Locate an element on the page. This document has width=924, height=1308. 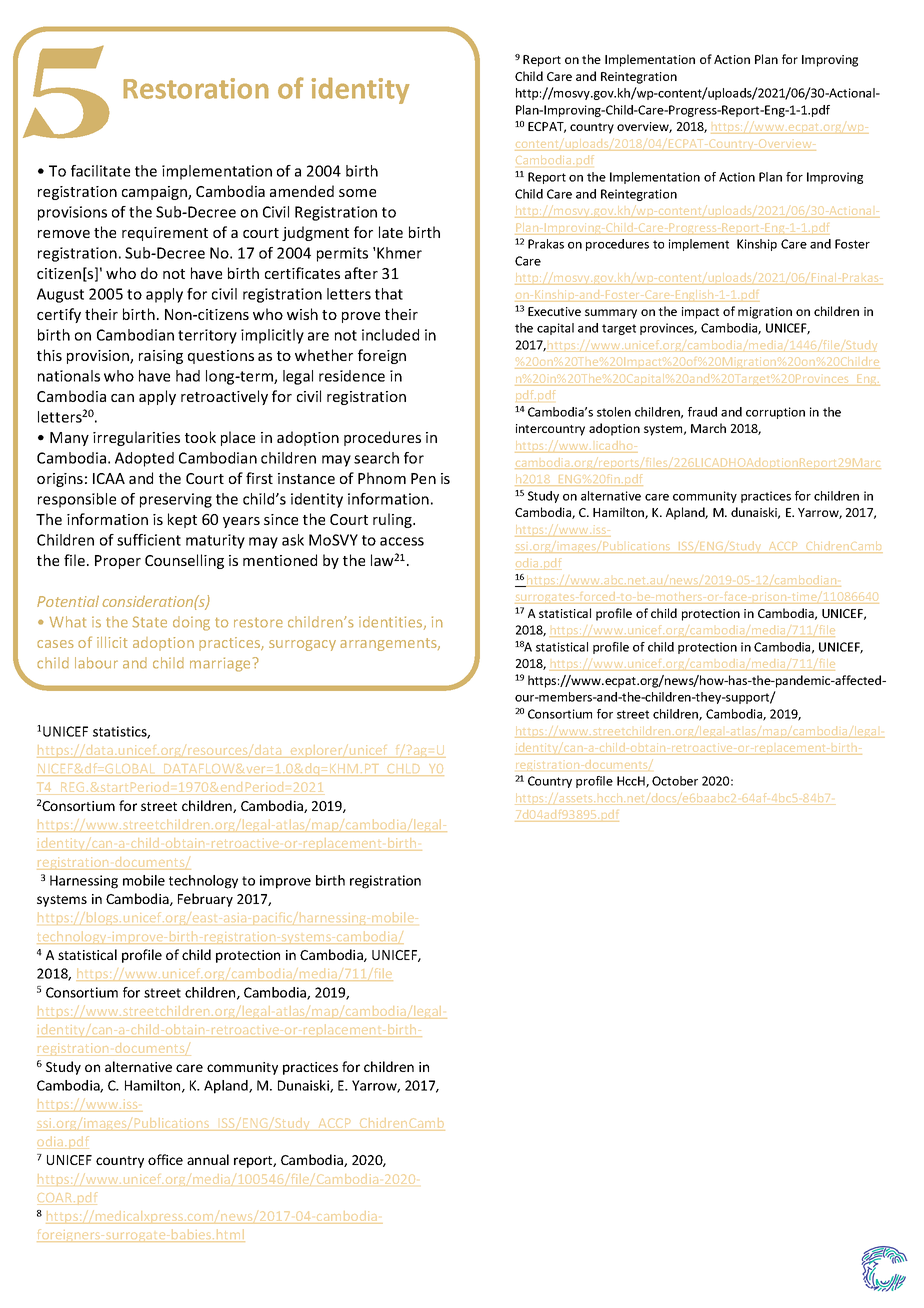
annual is located at coordinates (208, 1159).
